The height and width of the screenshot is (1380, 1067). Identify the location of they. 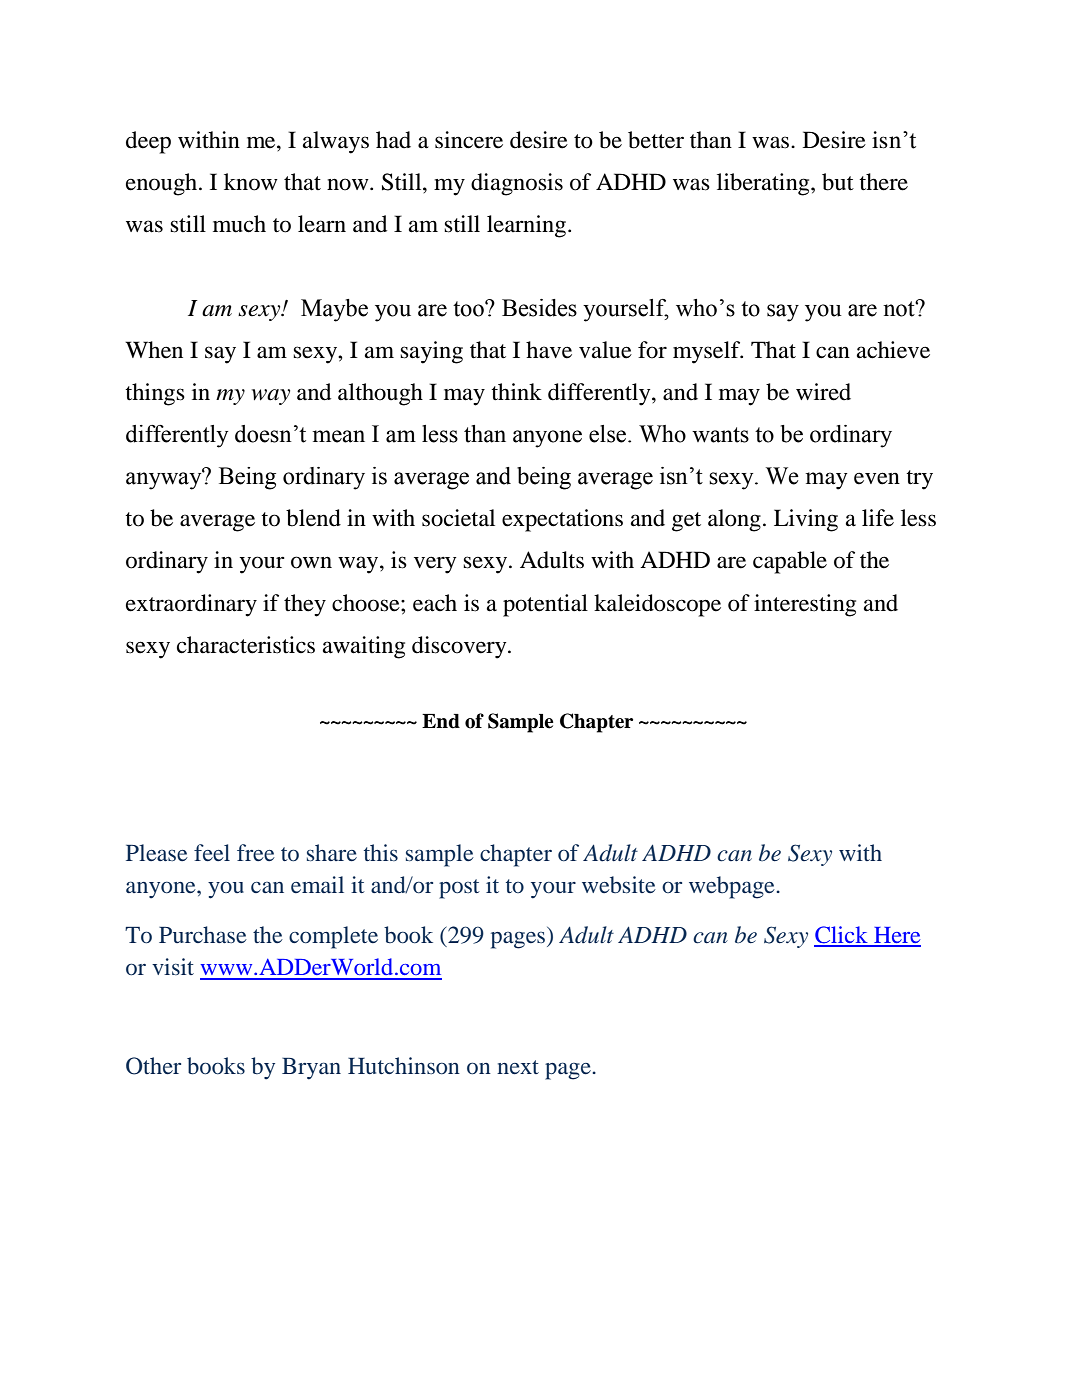
(305, 605).
